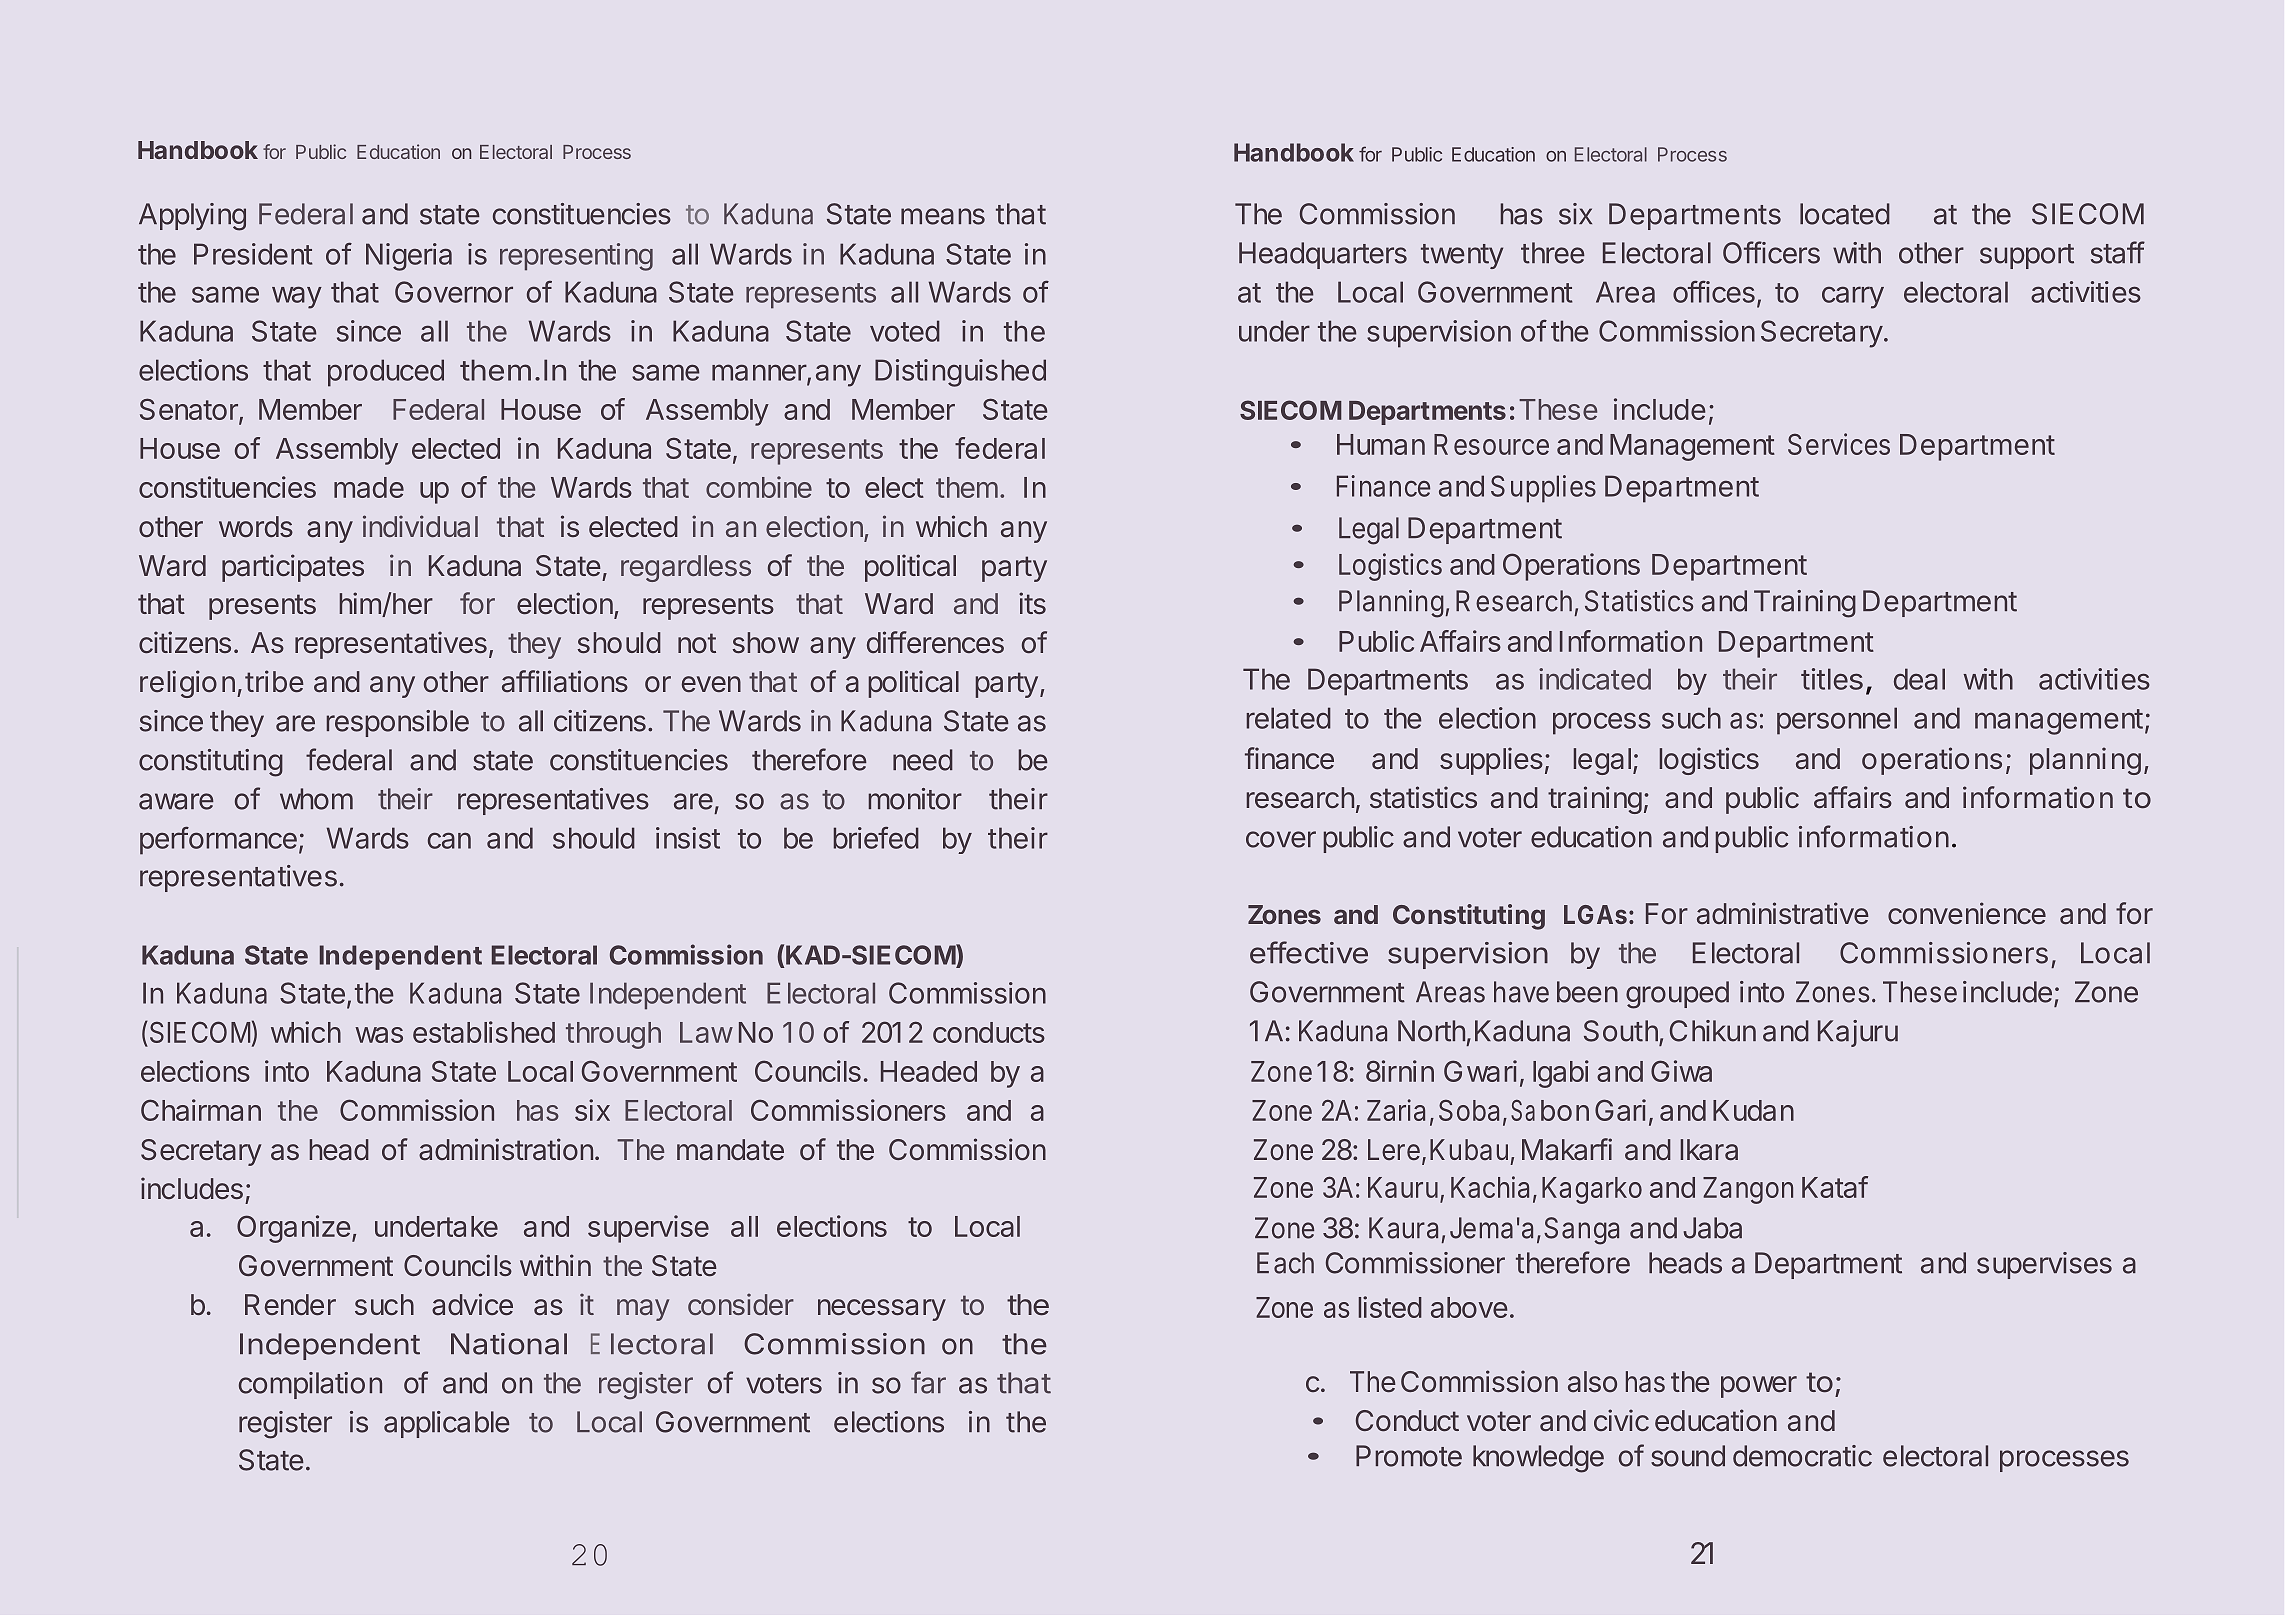  Describe the element at coordinates (1677, 995) in the document. I see `grouped` at that location.
